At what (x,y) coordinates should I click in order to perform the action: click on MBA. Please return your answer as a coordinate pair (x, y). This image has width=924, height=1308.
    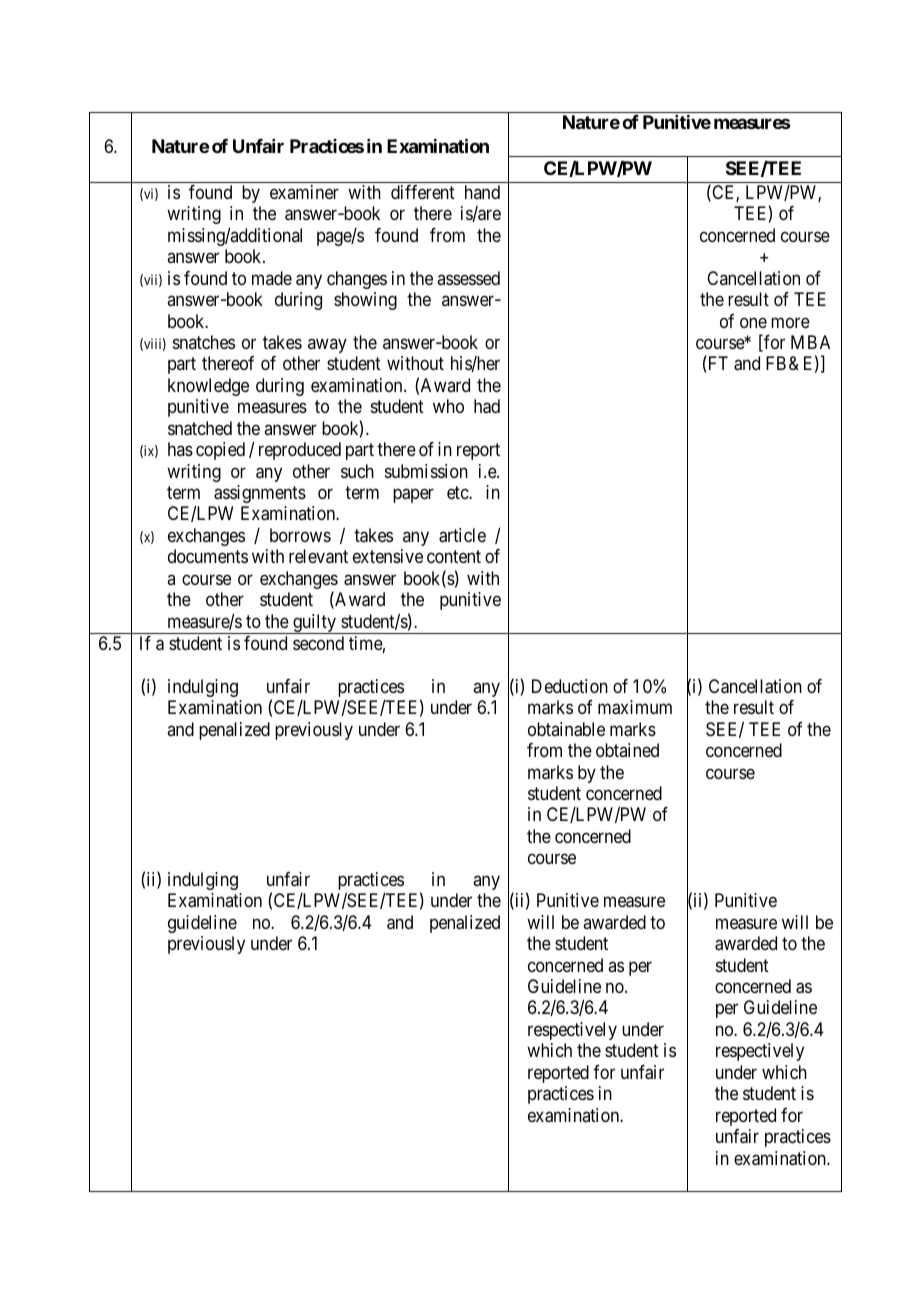
    Looking at the image, I should click on (810, 342).
